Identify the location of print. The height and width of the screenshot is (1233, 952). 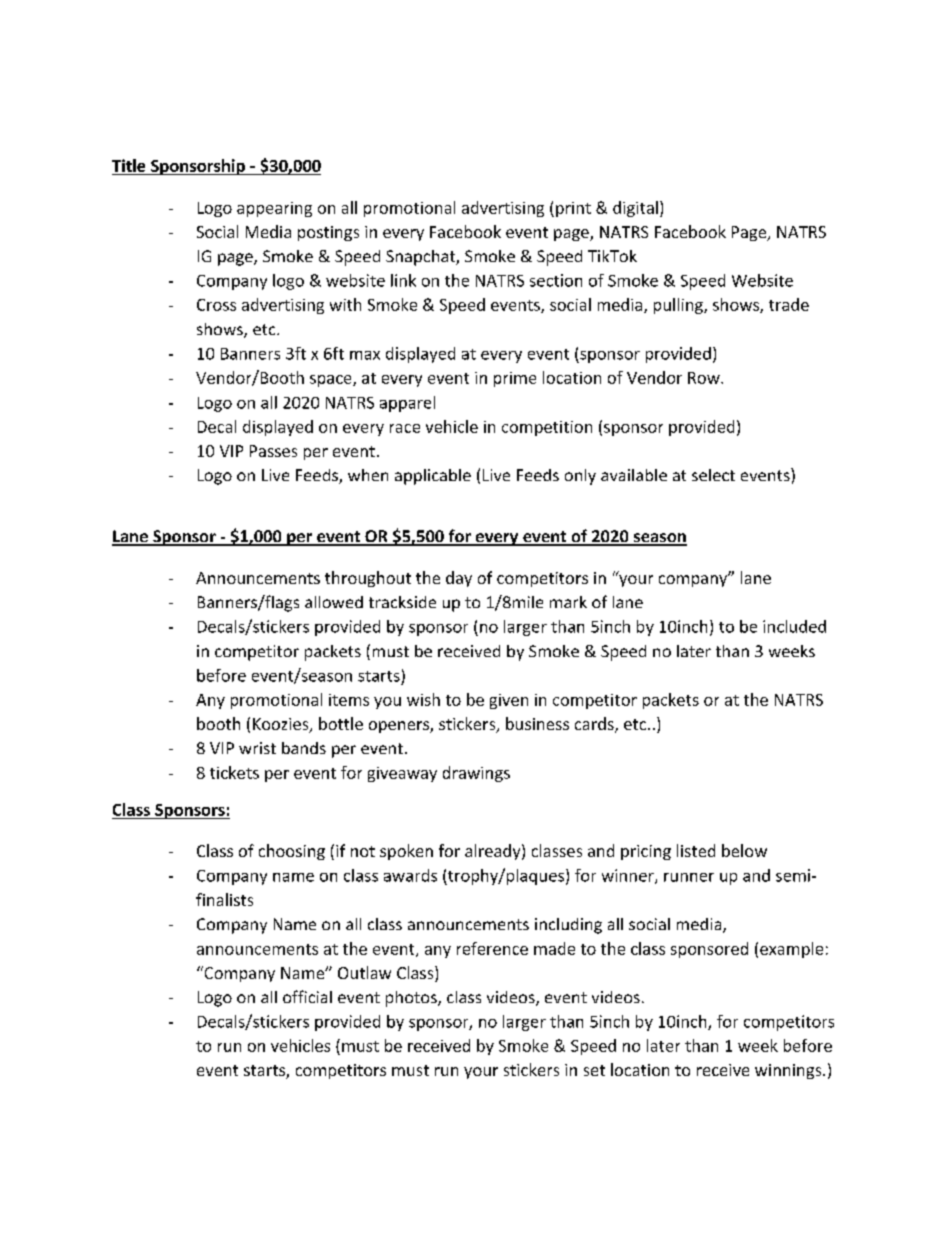
(573, 209).
